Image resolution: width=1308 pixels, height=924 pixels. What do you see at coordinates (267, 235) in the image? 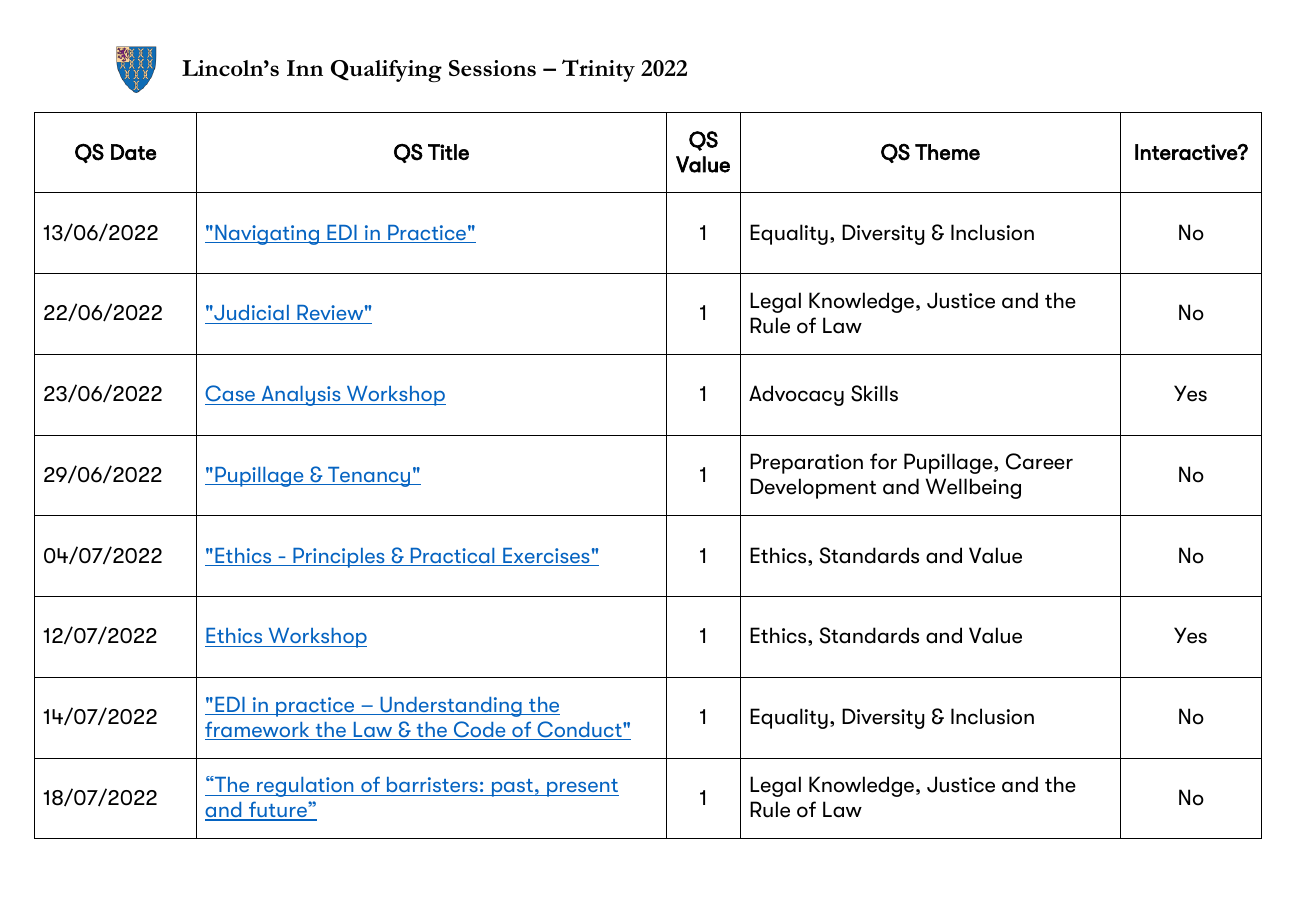
I see `Navigating` at bounding box center [267, 235].
